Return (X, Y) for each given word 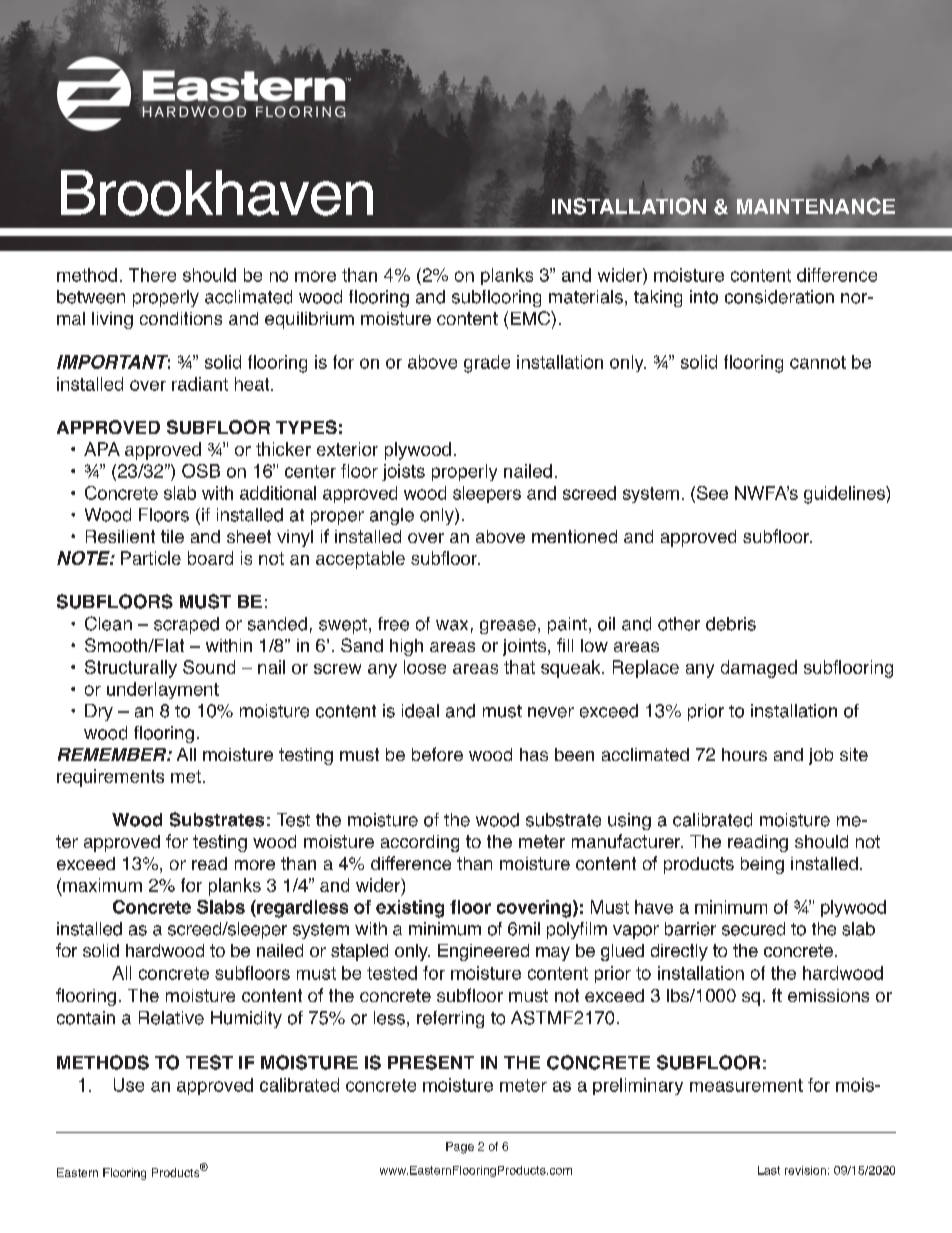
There (152, 275)
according (420, 843)
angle (392, 516)
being (762, 865)
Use (129, 1085)
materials (586, 297)
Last (769, 1170)
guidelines (845, 495)
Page (460, 1148)
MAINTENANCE (816, 206)
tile (172, 536)
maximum (102, 885)
